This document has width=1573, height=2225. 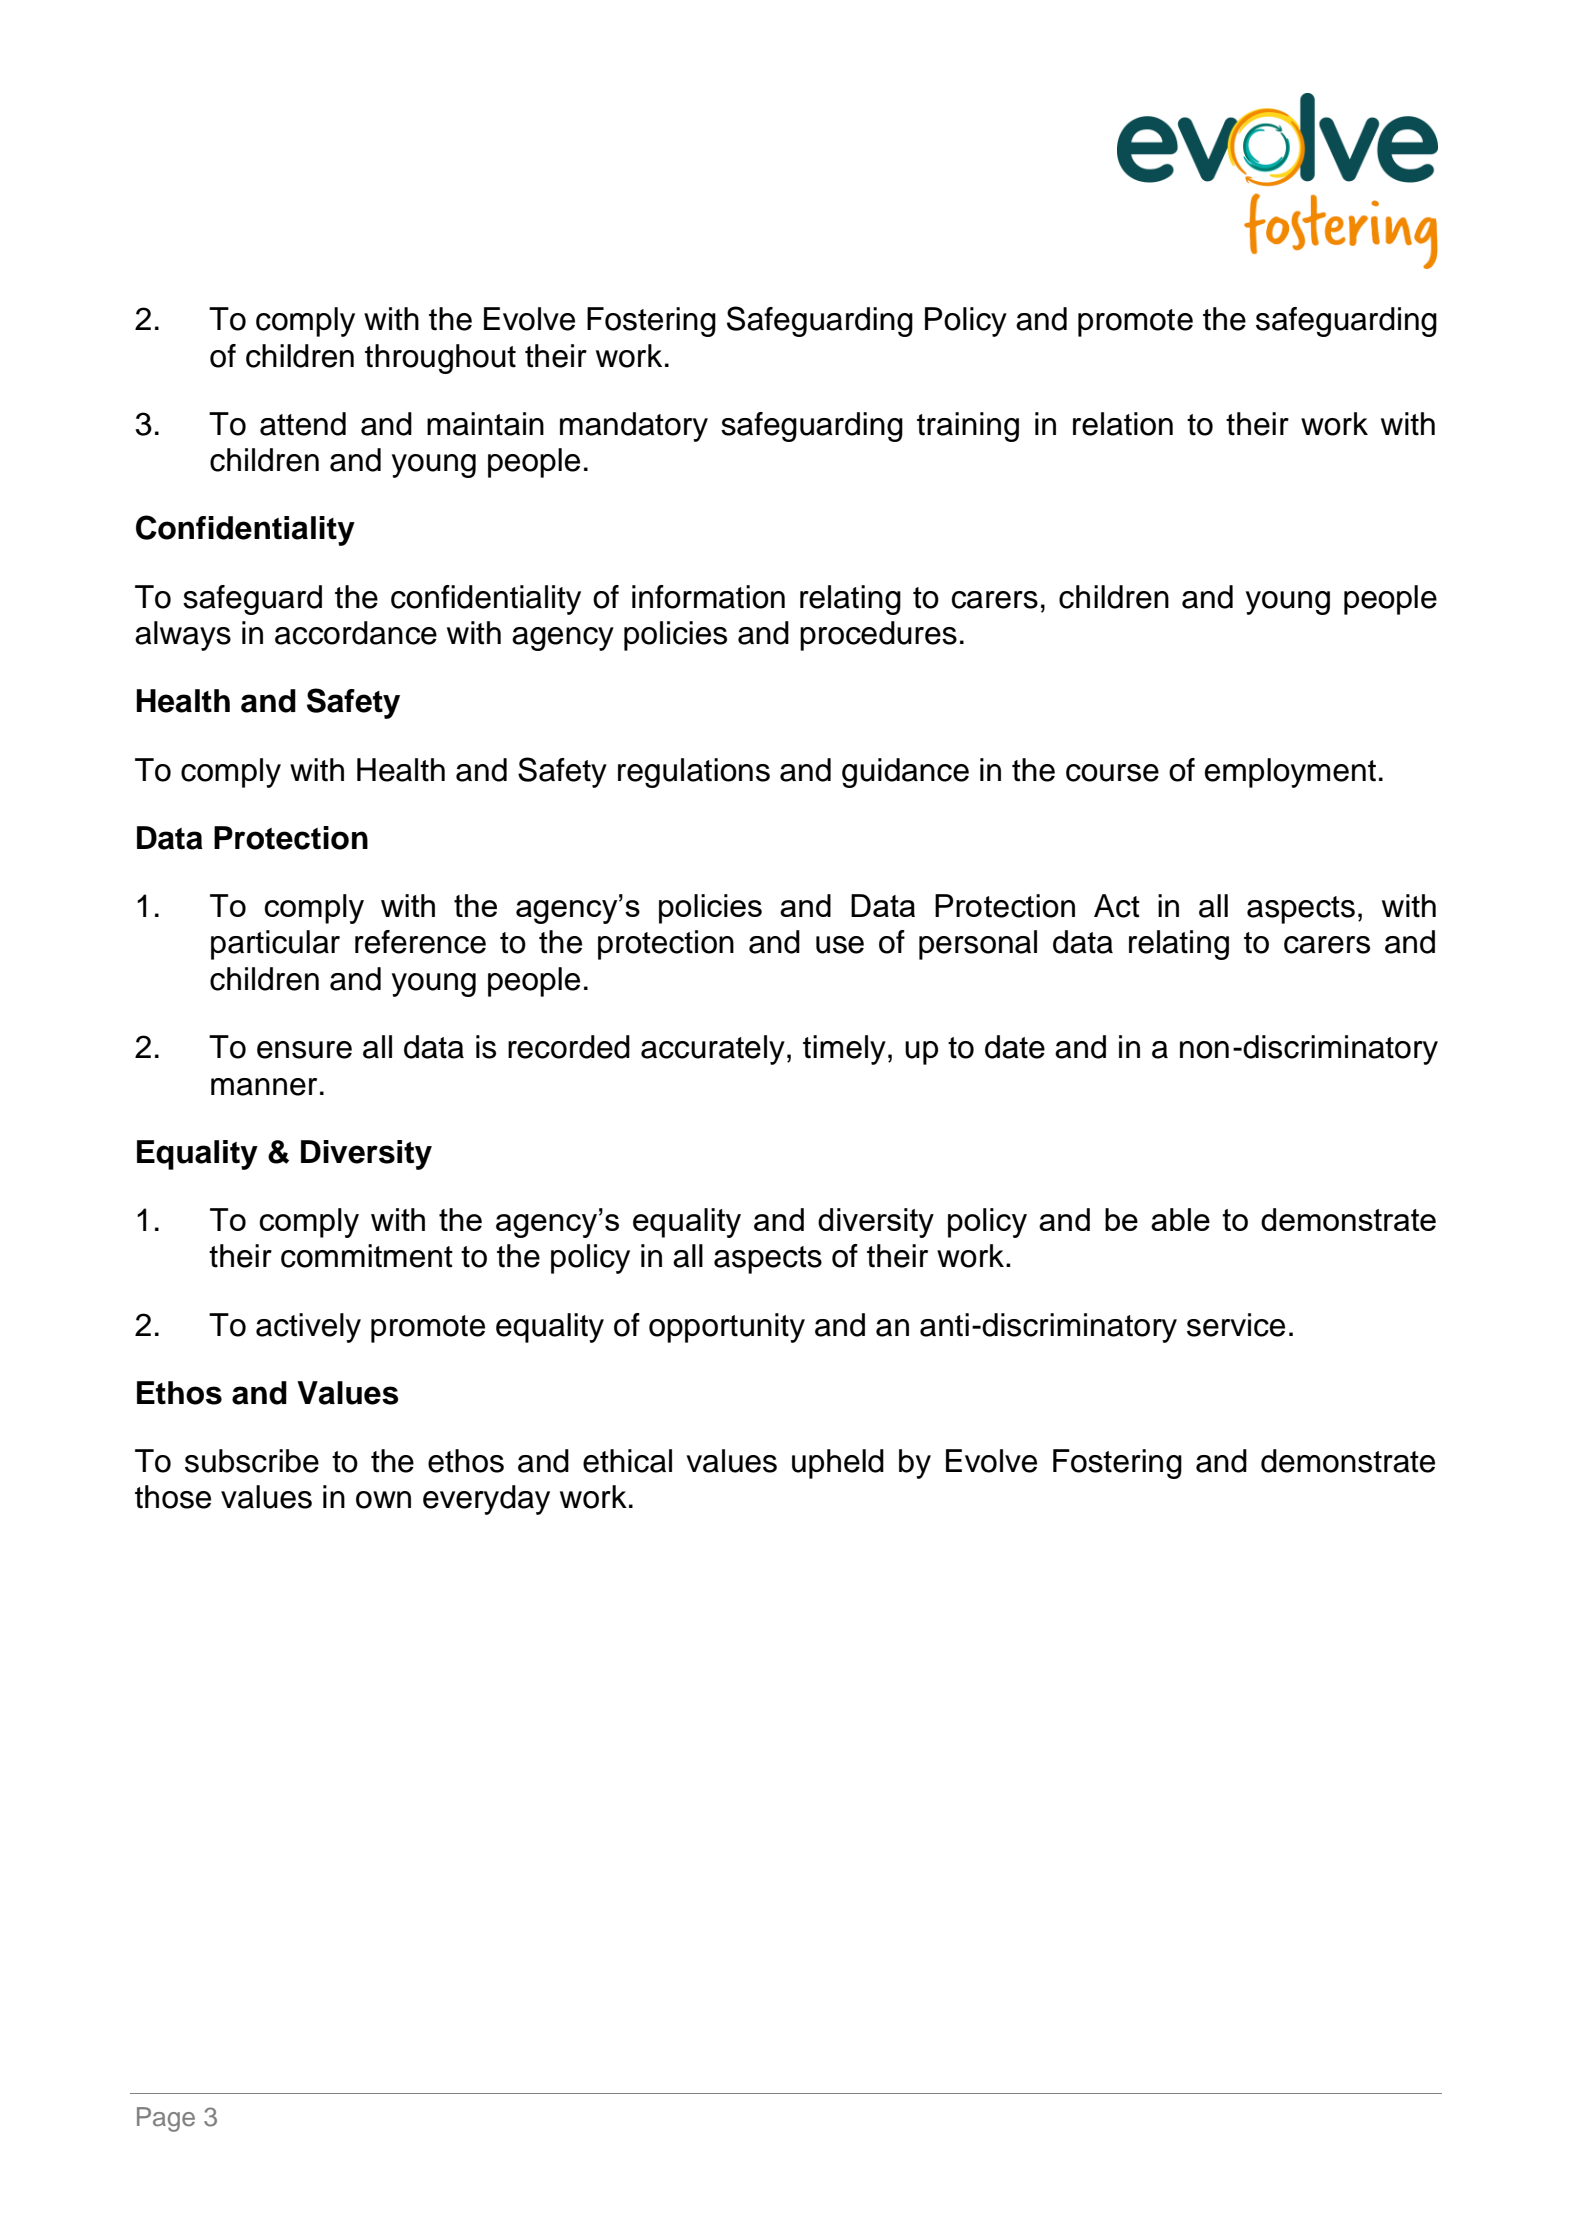 What do you see at coordinates (1123, 424) in the document?
I see `relation` at bounding box center [1123, 424].
